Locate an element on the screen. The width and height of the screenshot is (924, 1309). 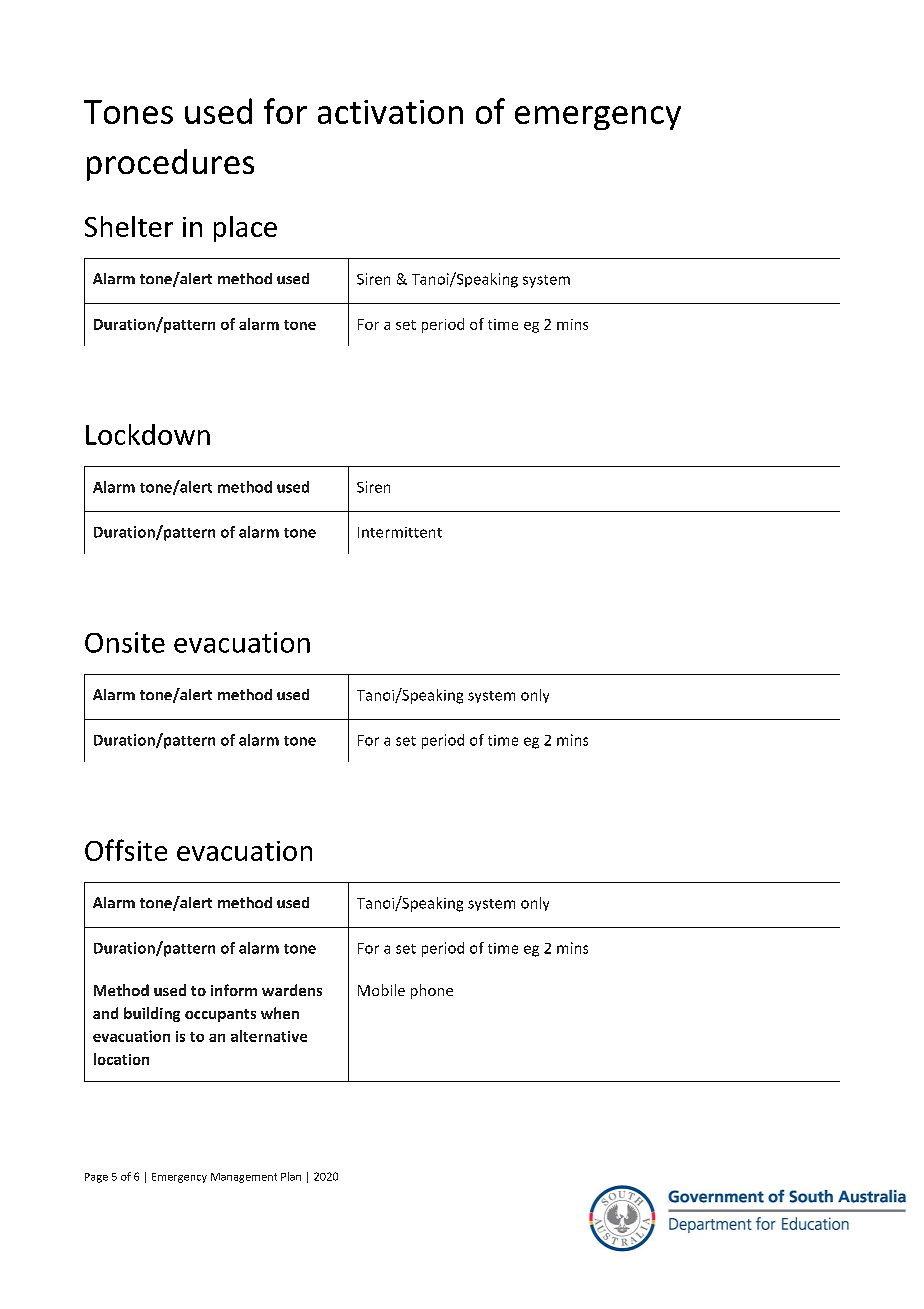
Mobile is located at coordinates (381, 990).
